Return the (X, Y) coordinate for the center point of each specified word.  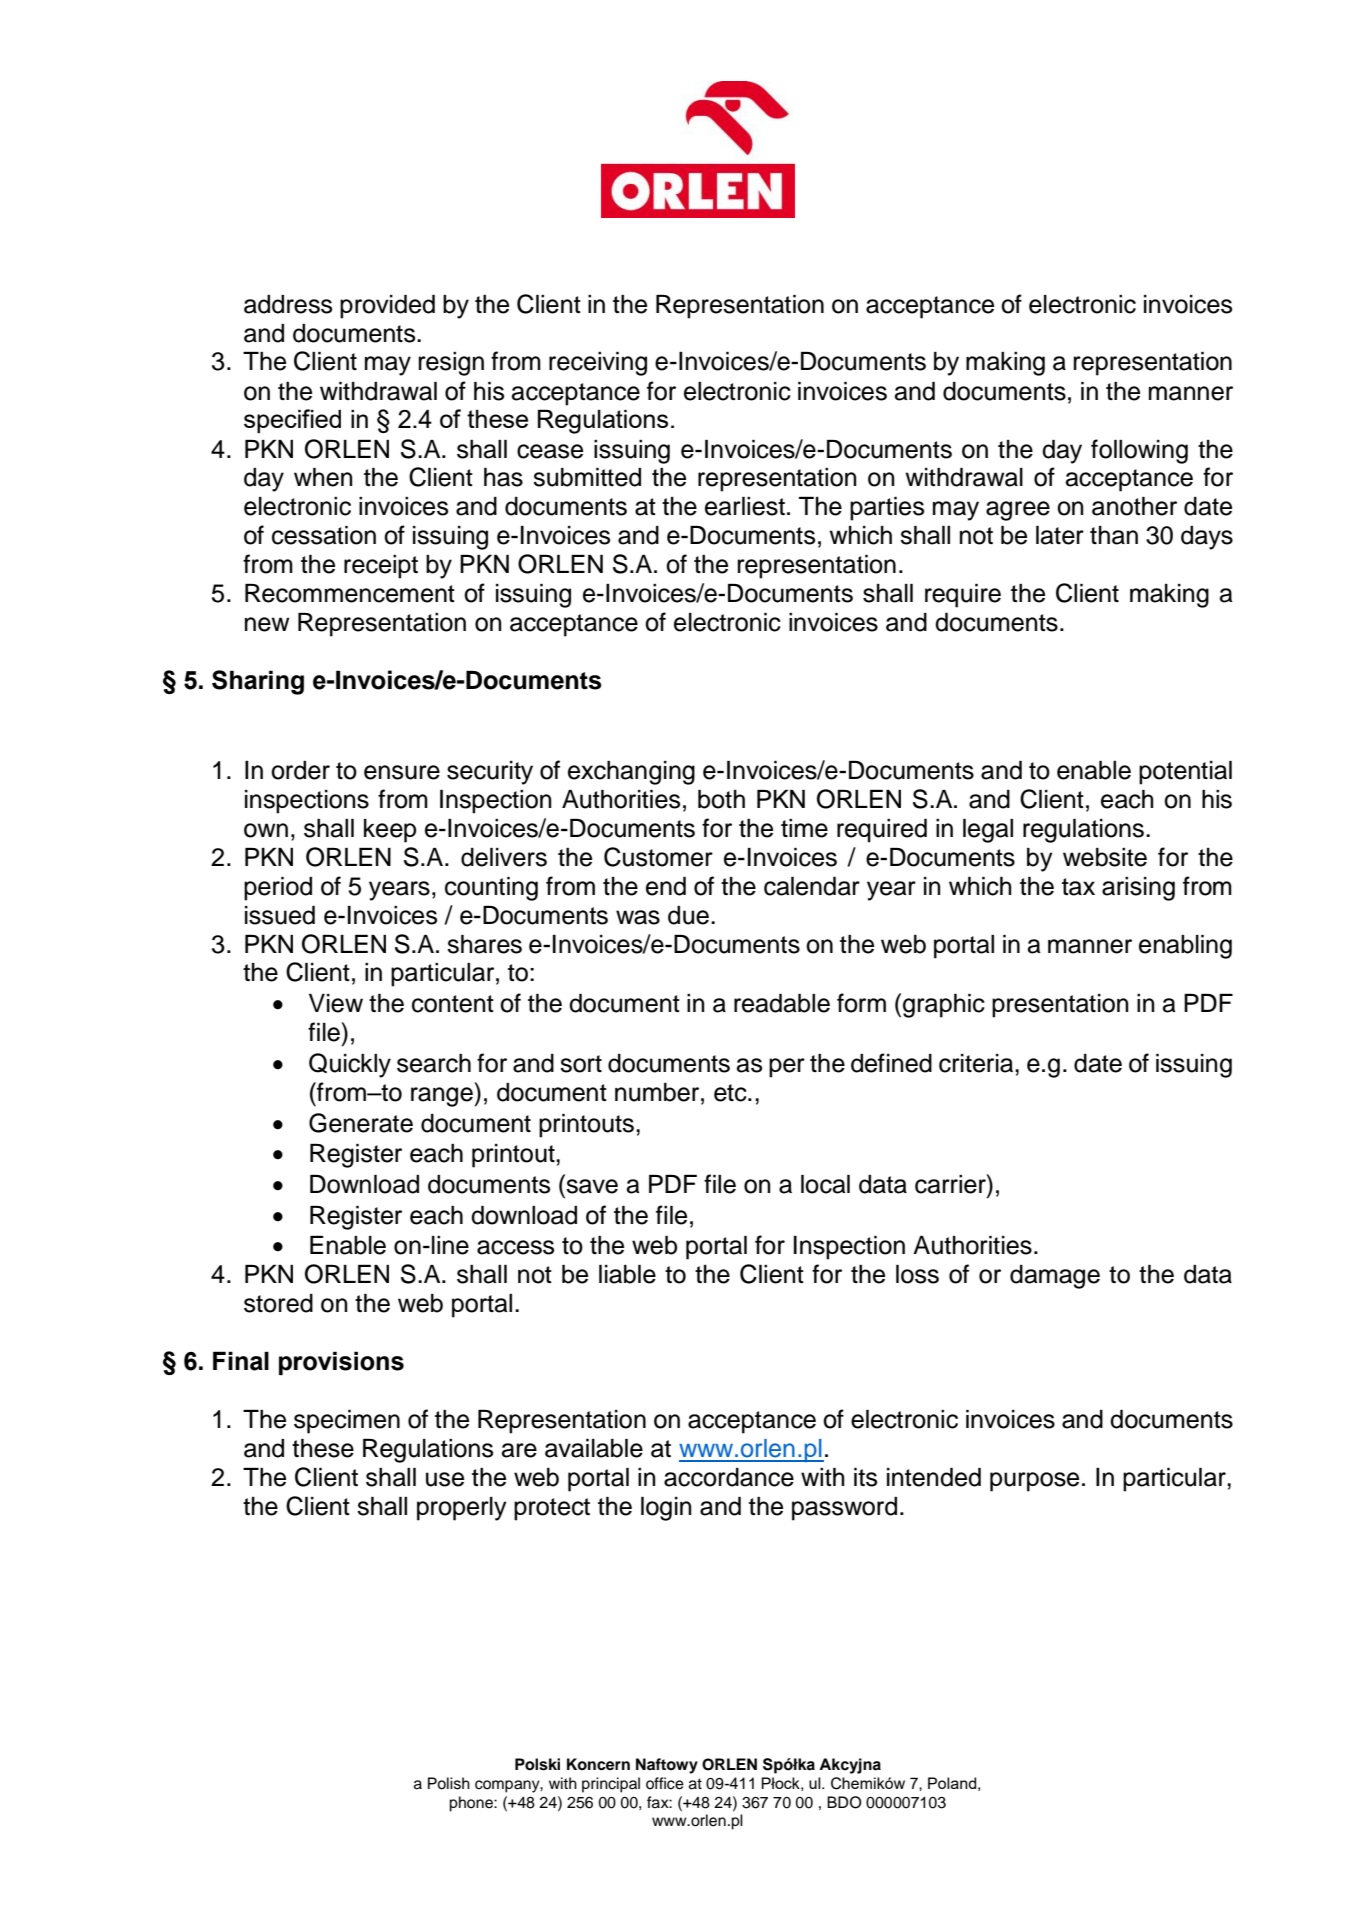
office (665, 1783)
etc (731, 1093)
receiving (598, 364)
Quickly (350, 1065)
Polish (449, 1783)
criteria (977, 1063)
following (1139, 451)
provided (387, 307)
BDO (844, 1802)
